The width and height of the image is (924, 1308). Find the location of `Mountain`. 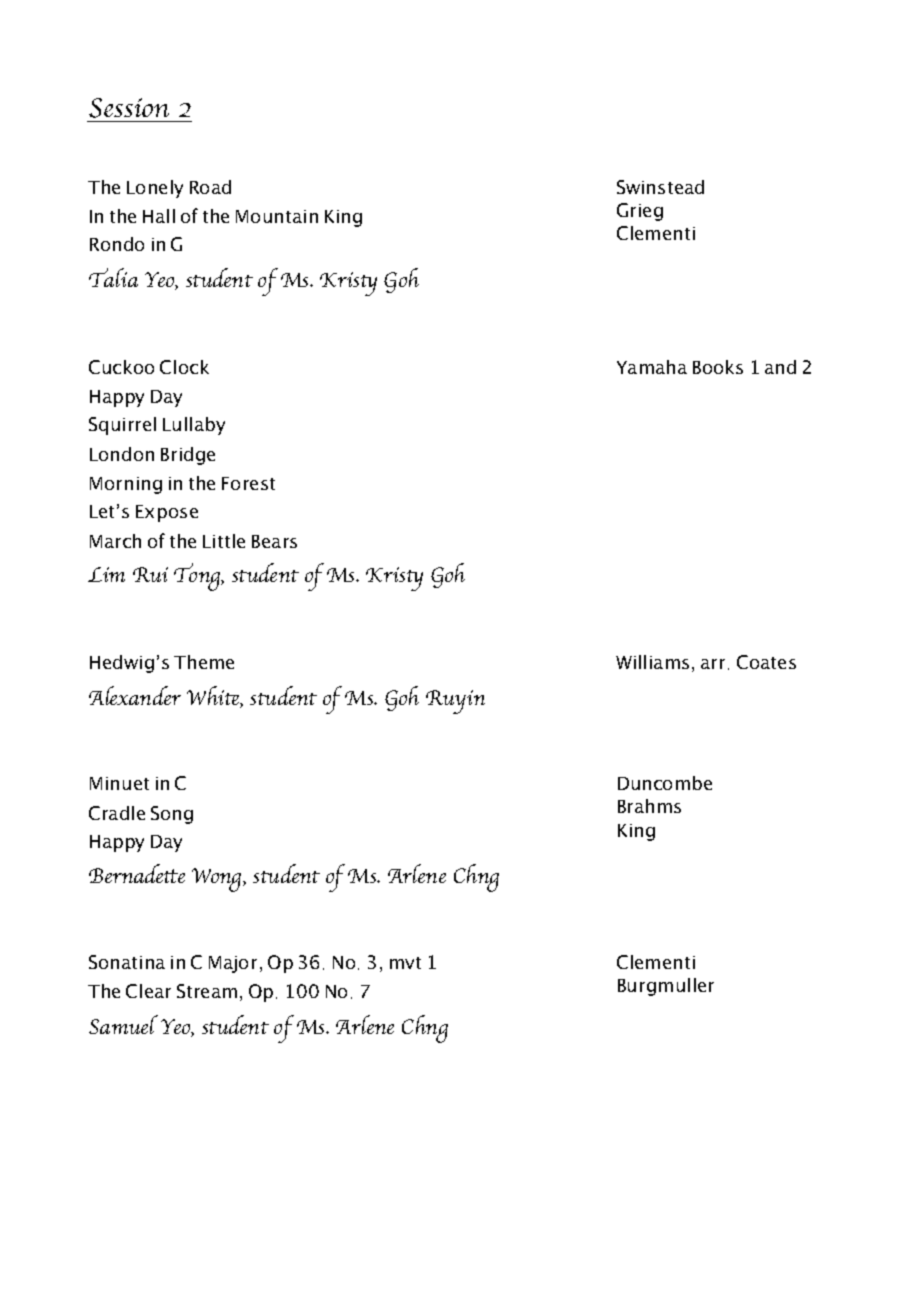

Mountain is located at coordinates (277, 216).
